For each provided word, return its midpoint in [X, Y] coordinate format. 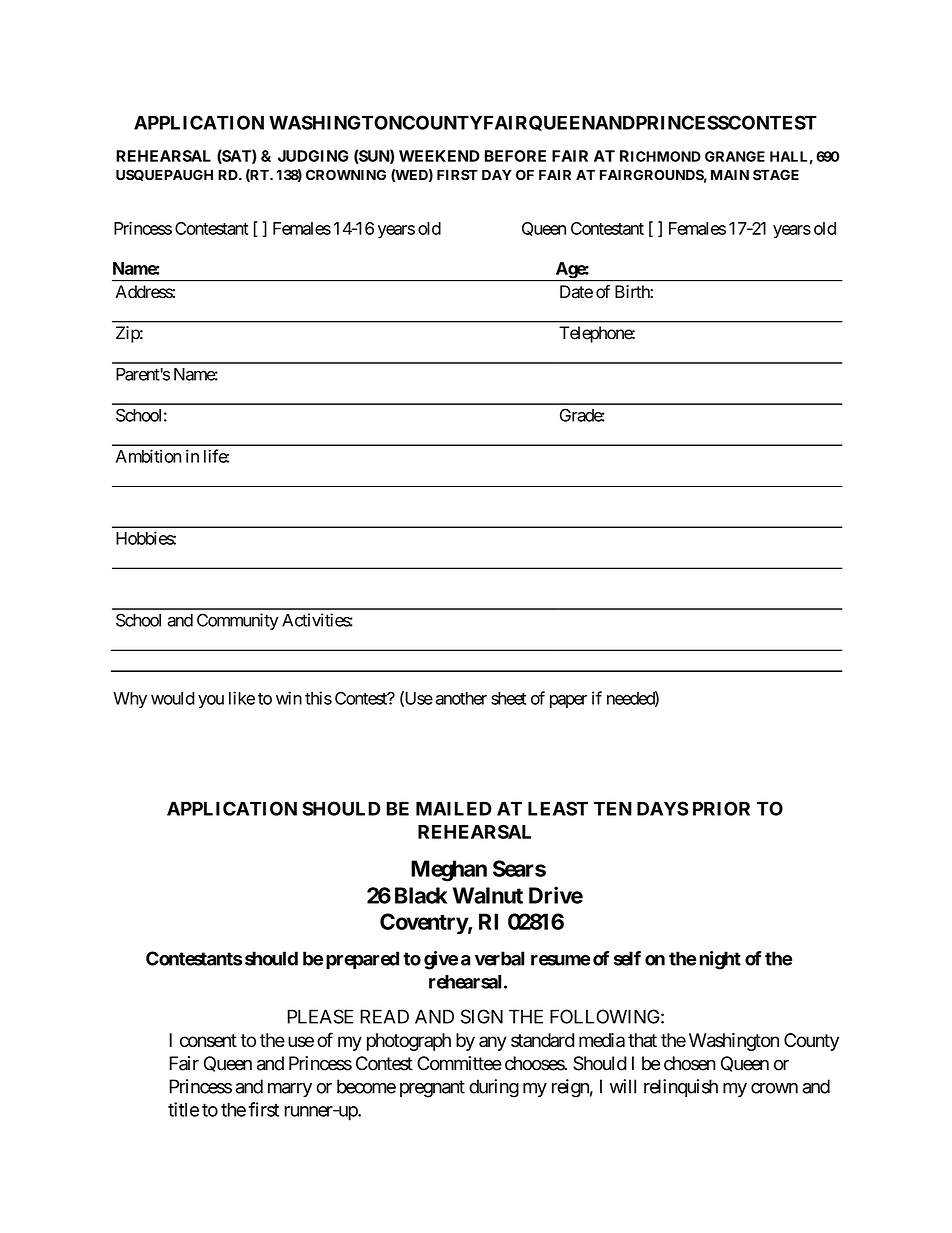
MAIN [730, 175]
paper [568, 701]
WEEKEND [439, 156]
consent [208, 1040]
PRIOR [721, 808]
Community [237, 621]
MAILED [454, 808]
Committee [459, 1063]
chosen [690, 1063]
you [211, 701]
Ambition [148, 456]
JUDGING [313, 156]
